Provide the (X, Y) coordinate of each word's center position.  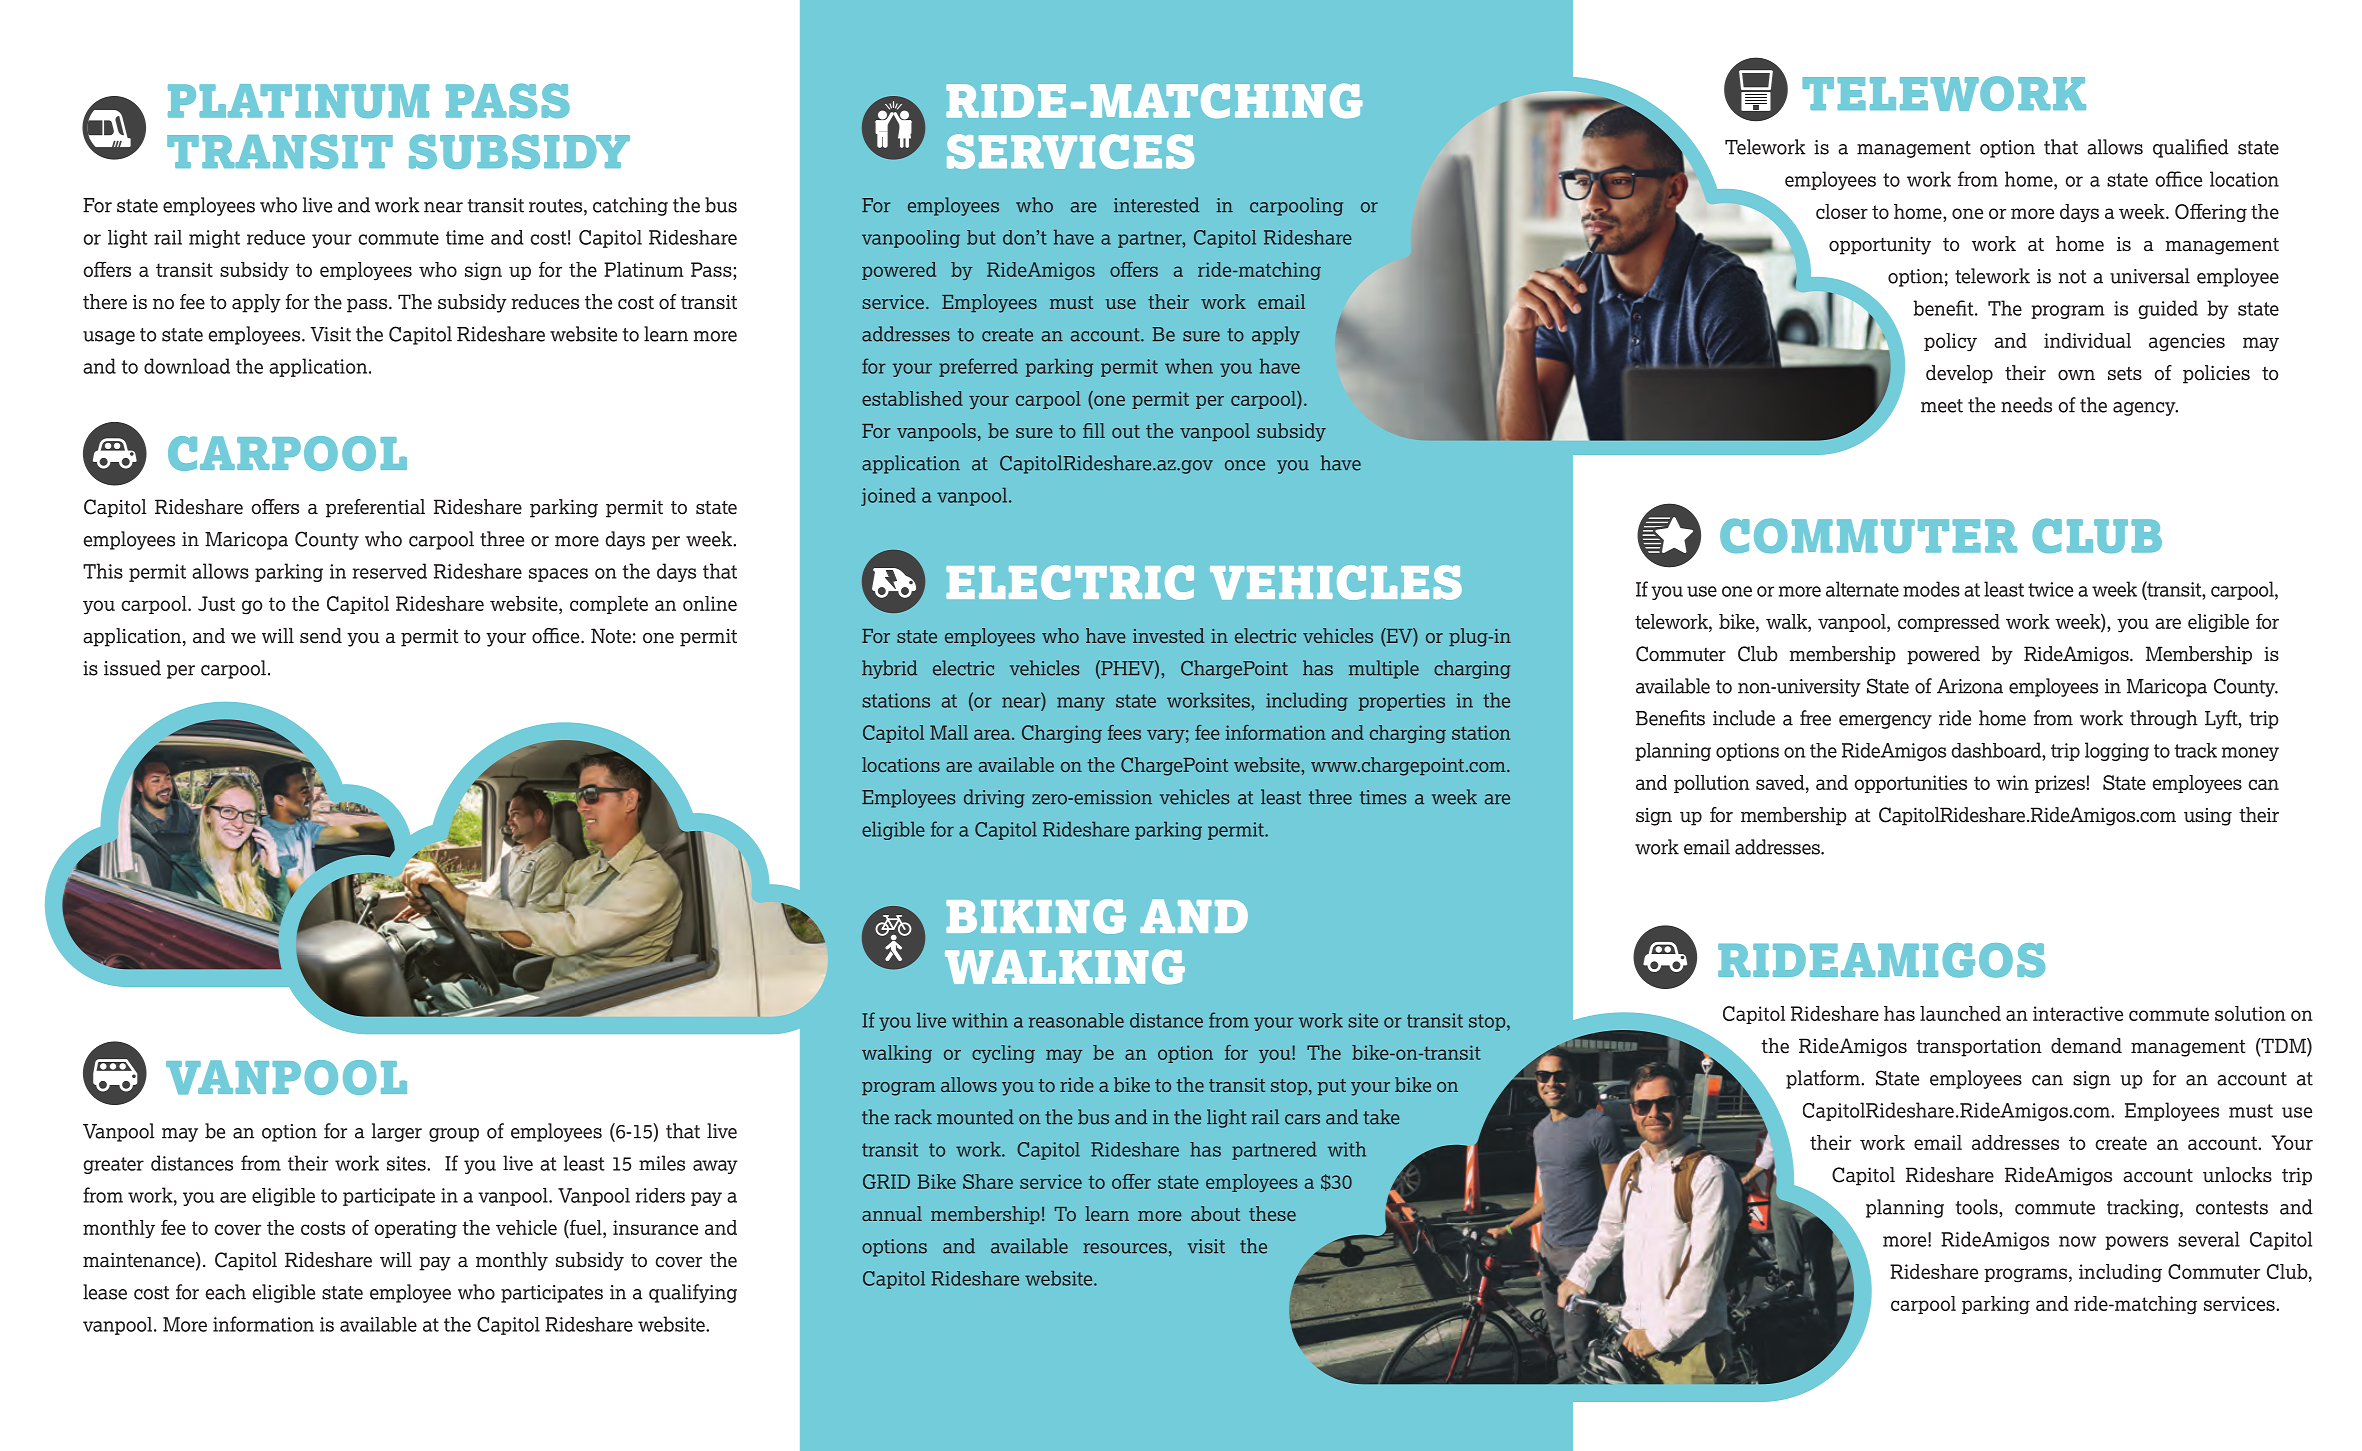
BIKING (1036, 916)
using (2208, 817)
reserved (390, 571)
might (214, 239)
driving (994, 798)
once (1245, 465)
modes (1931, 589)
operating (416, 1229)
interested (1156, 205)
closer (1842, 211)
